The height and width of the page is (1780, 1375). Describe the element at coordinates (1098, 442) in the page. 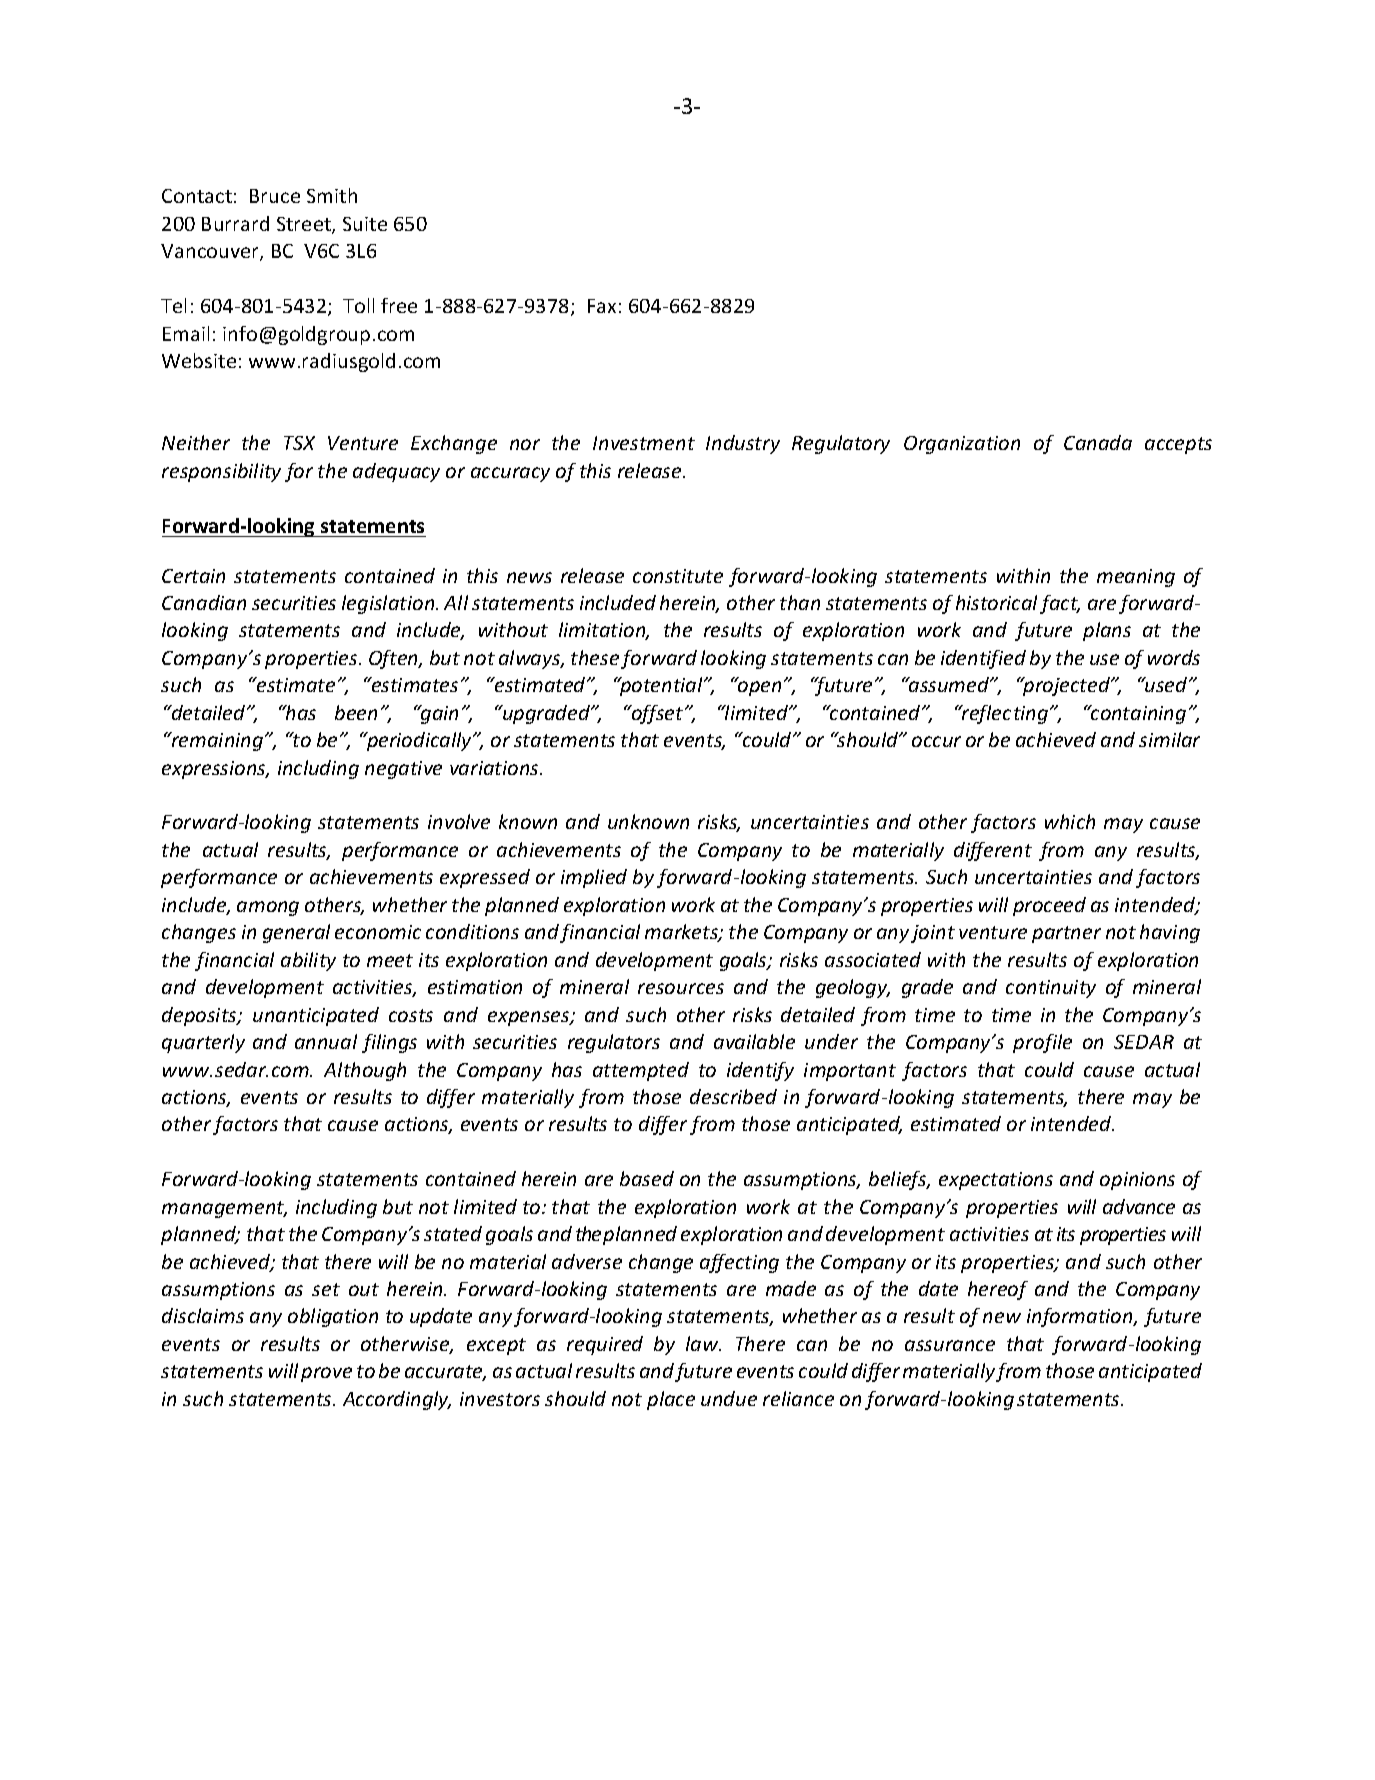

I see `Canada` at that location.
